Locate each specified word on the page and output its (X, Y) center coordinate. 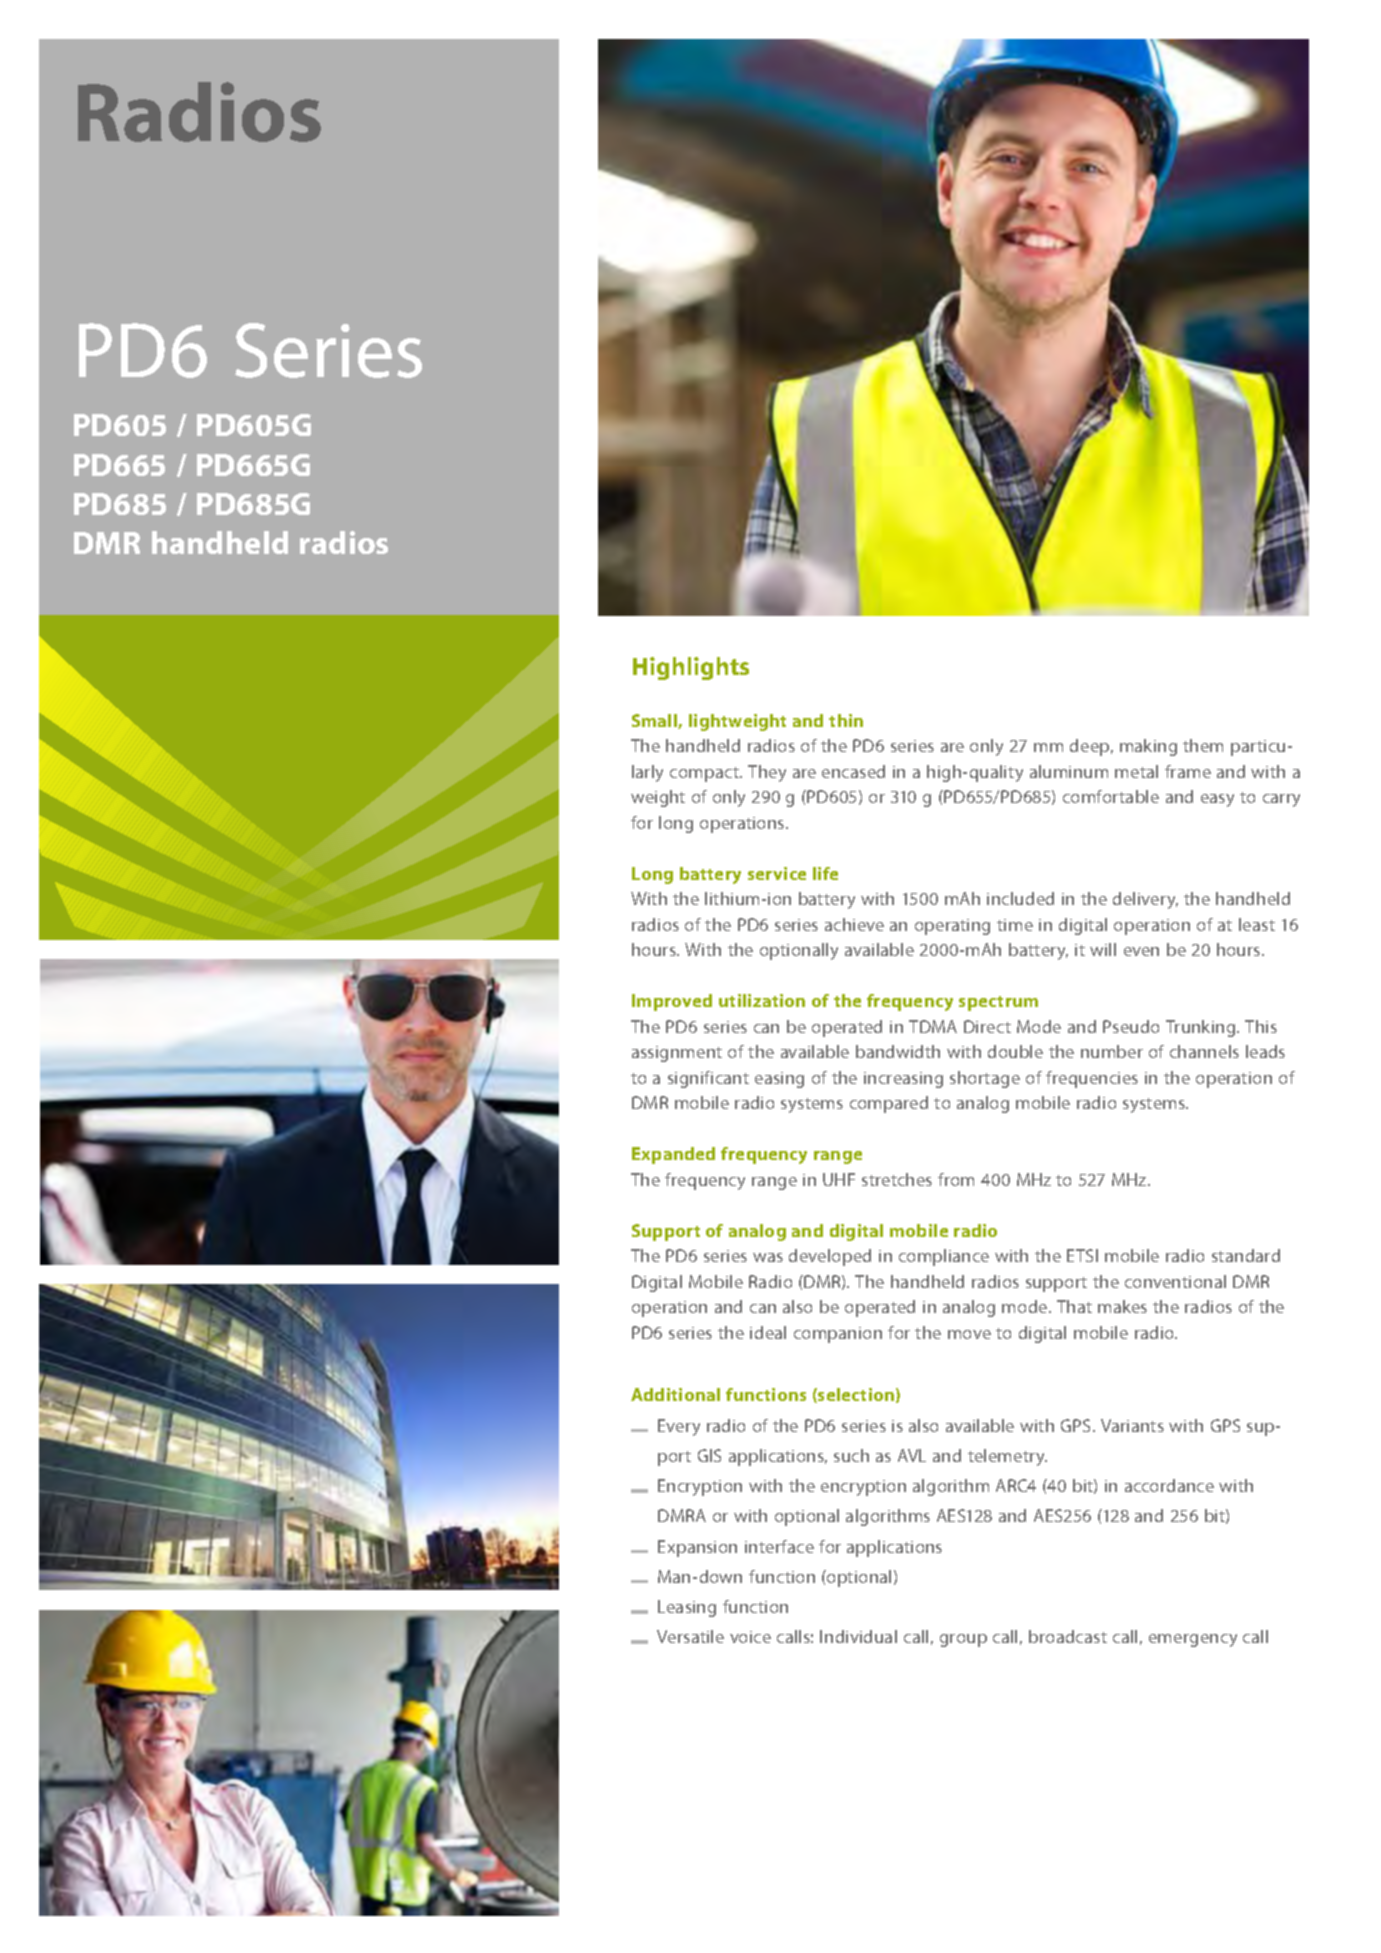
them (1203, 745)
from (956, 1179)
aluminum (1069, 771)
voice (750, 1637)
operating (952, 927)
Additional (675, 1394)
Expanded (673, 1155)
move (969, 1334)
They (767, 773)
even (1141, 951)
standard (1246, 1255)
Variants (1132, 1425)
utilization (762, 1000)
